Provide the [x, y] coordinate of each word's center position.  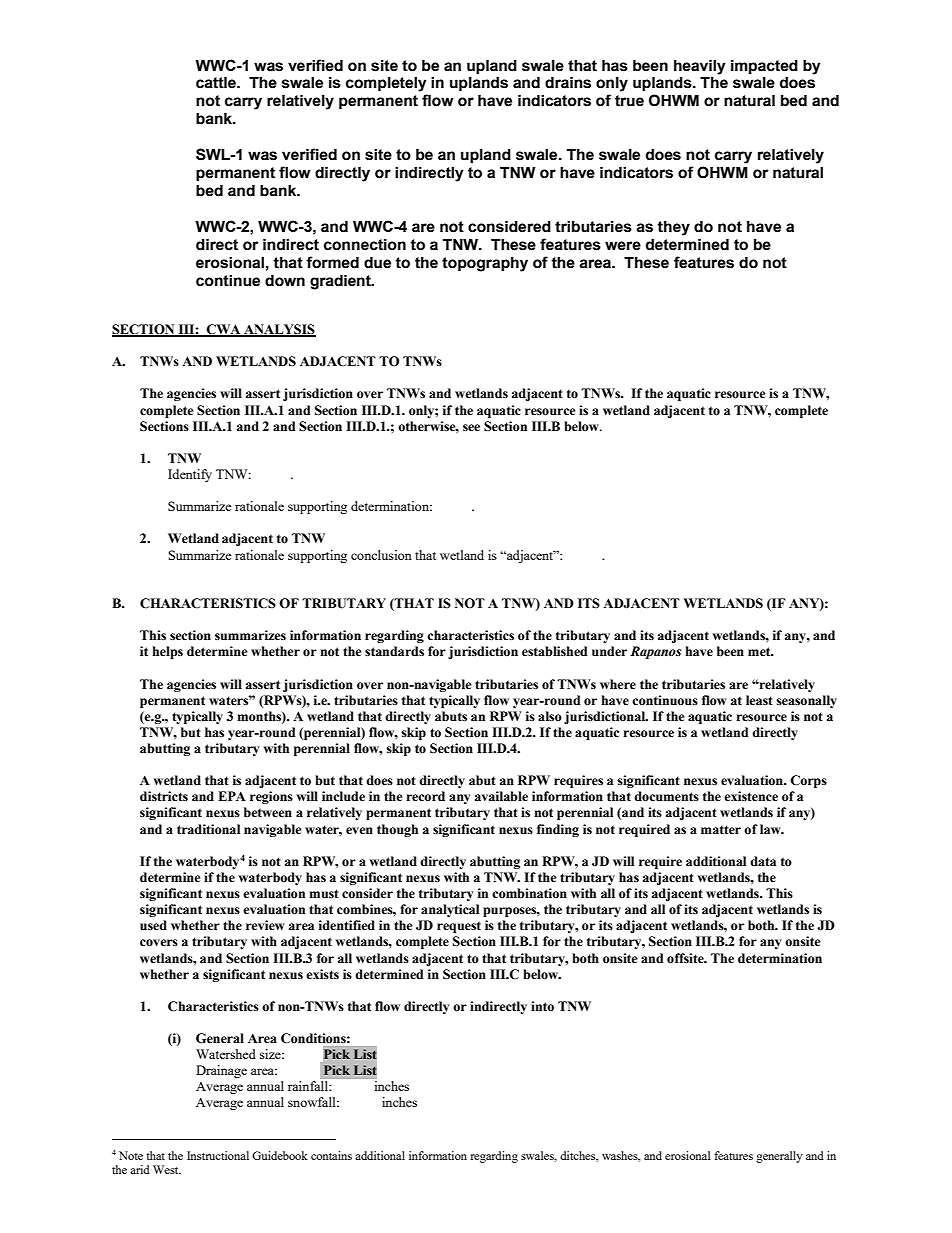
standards [394, 651]
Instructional [218, 1155]
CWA [224, 330]
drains [568, 83]
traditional [208, 829]
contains [331, 1155]
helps [167, 652]
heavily [700, 67]
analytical [450, 910]
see [471, 428]
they [673, 228]
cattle [217, 83]
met [760, 651]
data [763, 861]
